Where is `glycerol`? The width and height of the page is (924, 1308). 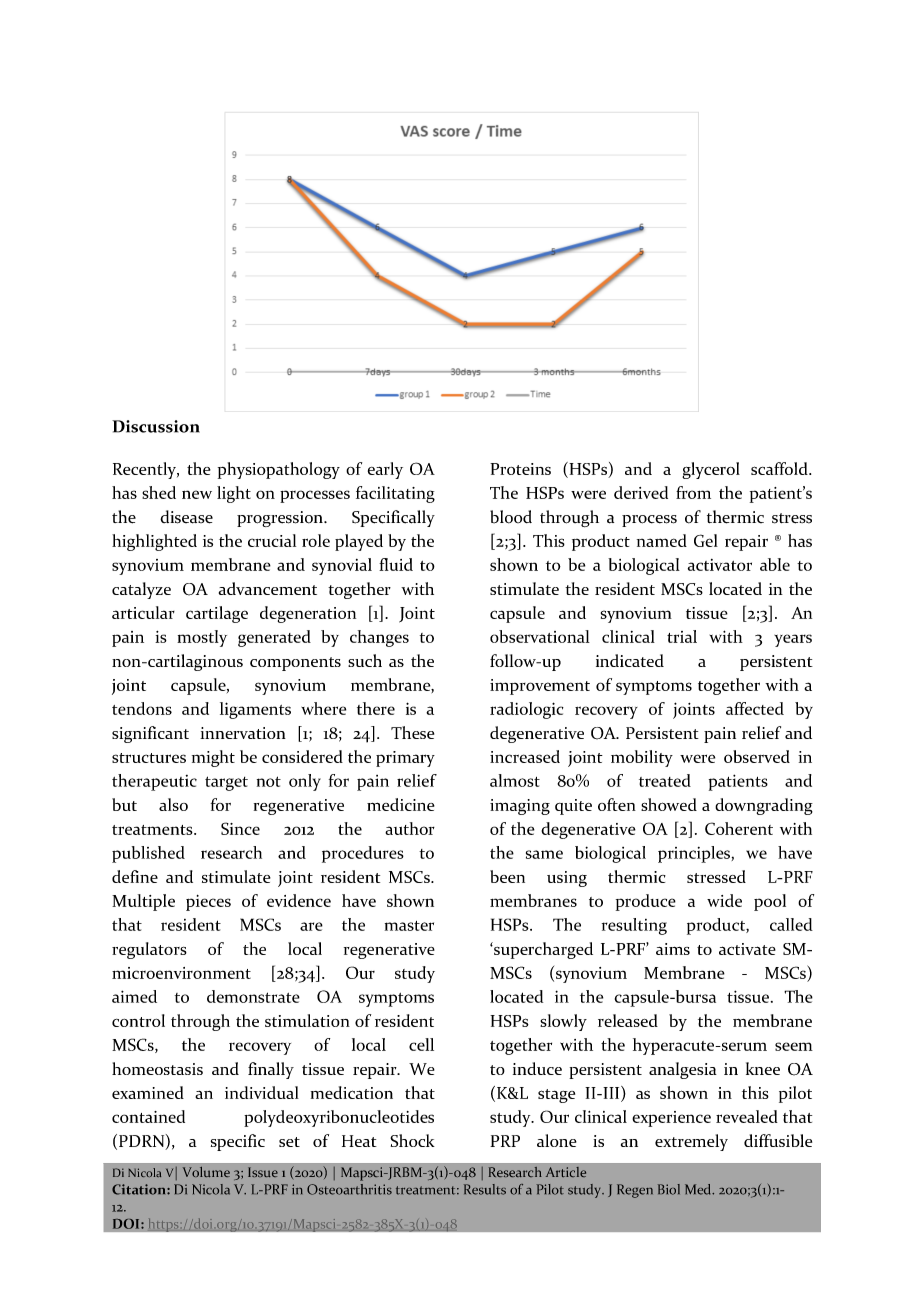
glycerol is located at coordinates (711, 470).
